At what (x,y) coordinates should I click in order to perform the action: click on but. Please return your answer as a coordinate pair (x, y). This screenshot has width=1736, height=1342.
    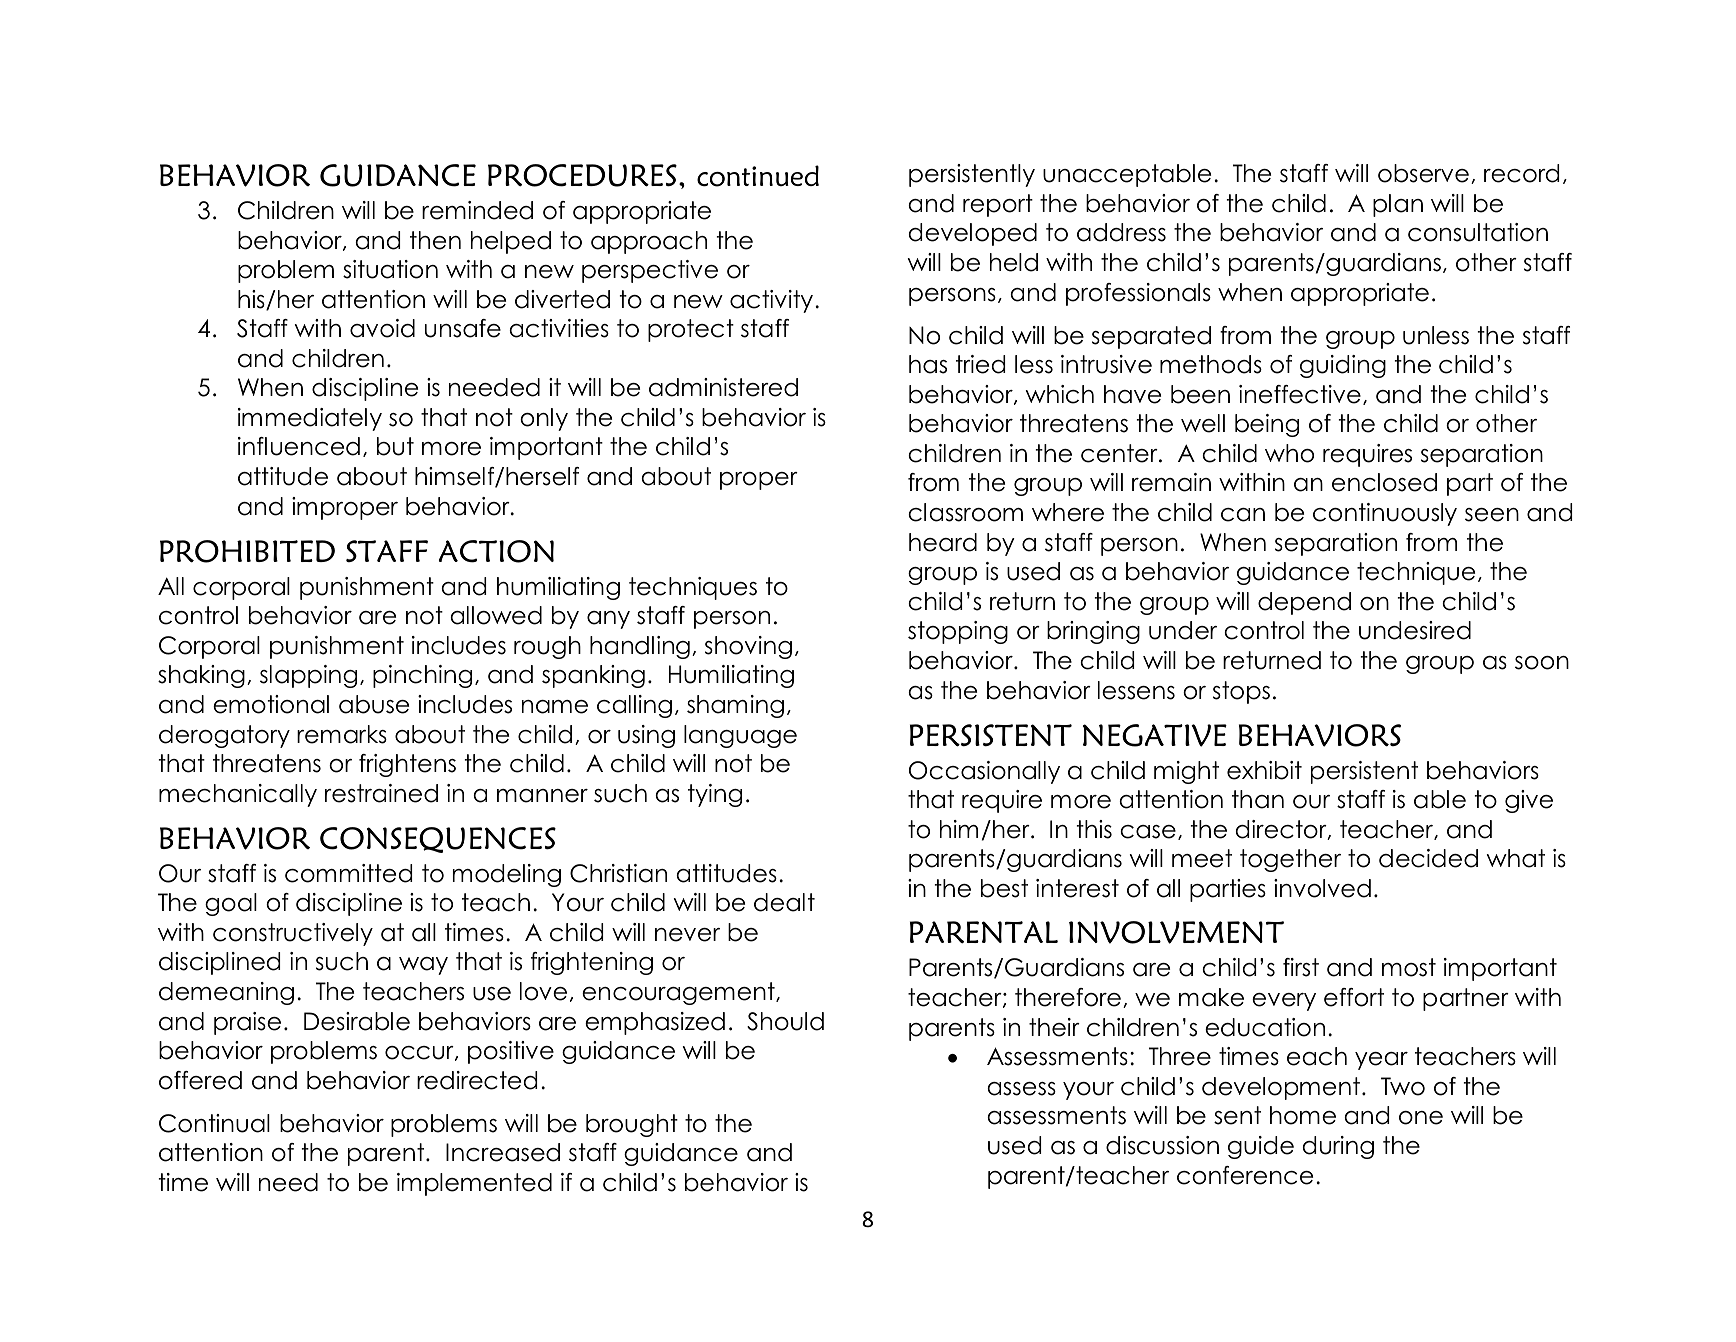
    Looking at the image, I should click on (395, 446).
